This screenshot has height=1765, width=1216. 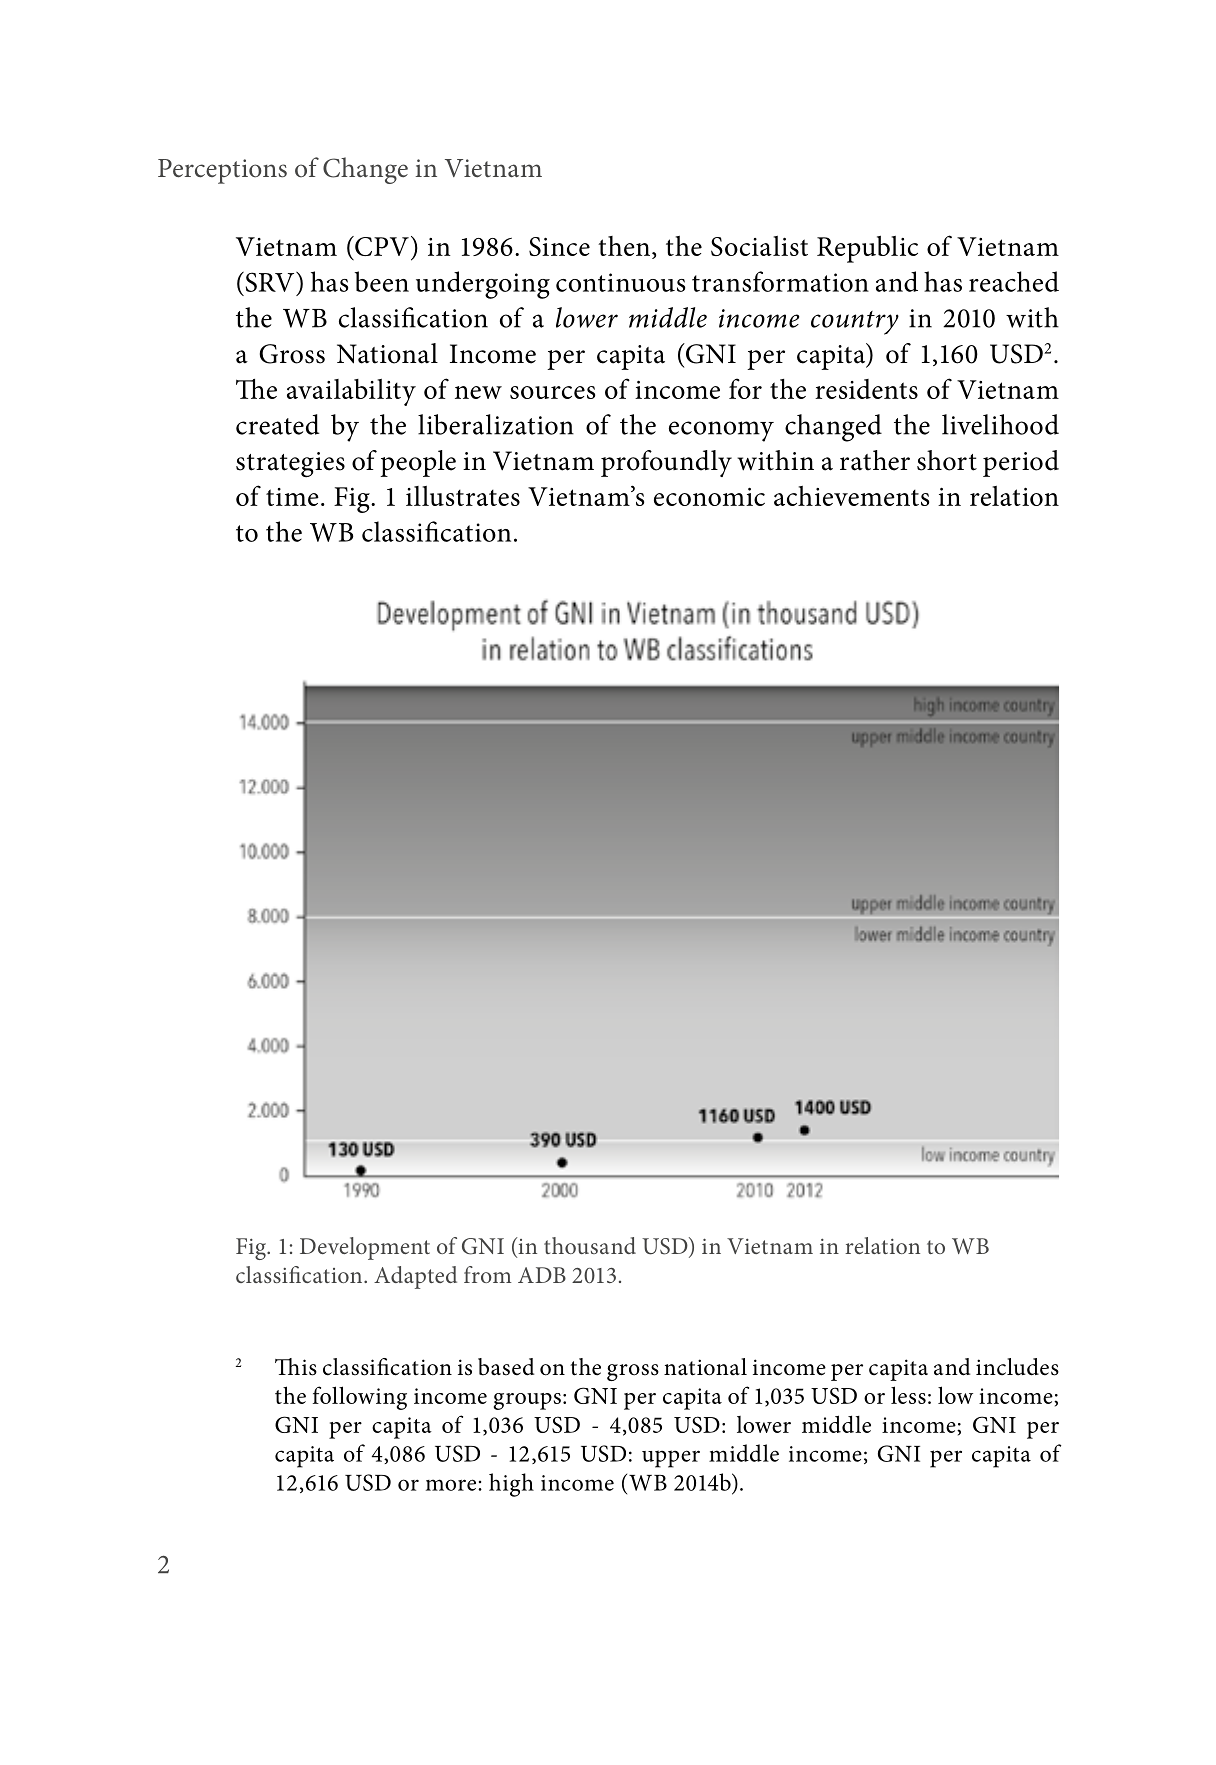 I want to click on SRV, so click(x=268, y=281).
